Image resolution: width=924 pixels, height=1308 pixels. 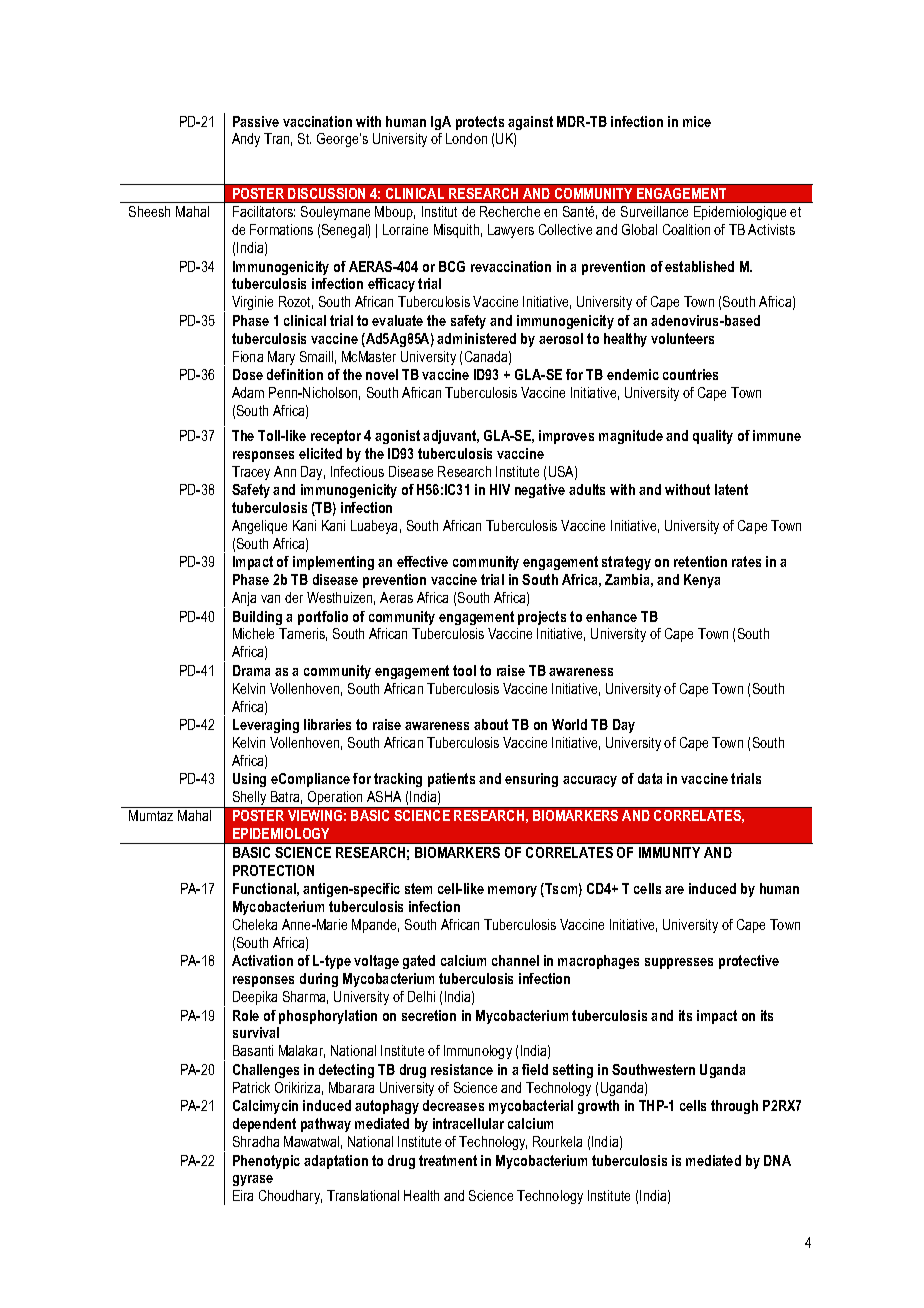 What do you see at coordinates (419, 962) in the screenshot?
I see `gated` at bounding box center [419, 962].
